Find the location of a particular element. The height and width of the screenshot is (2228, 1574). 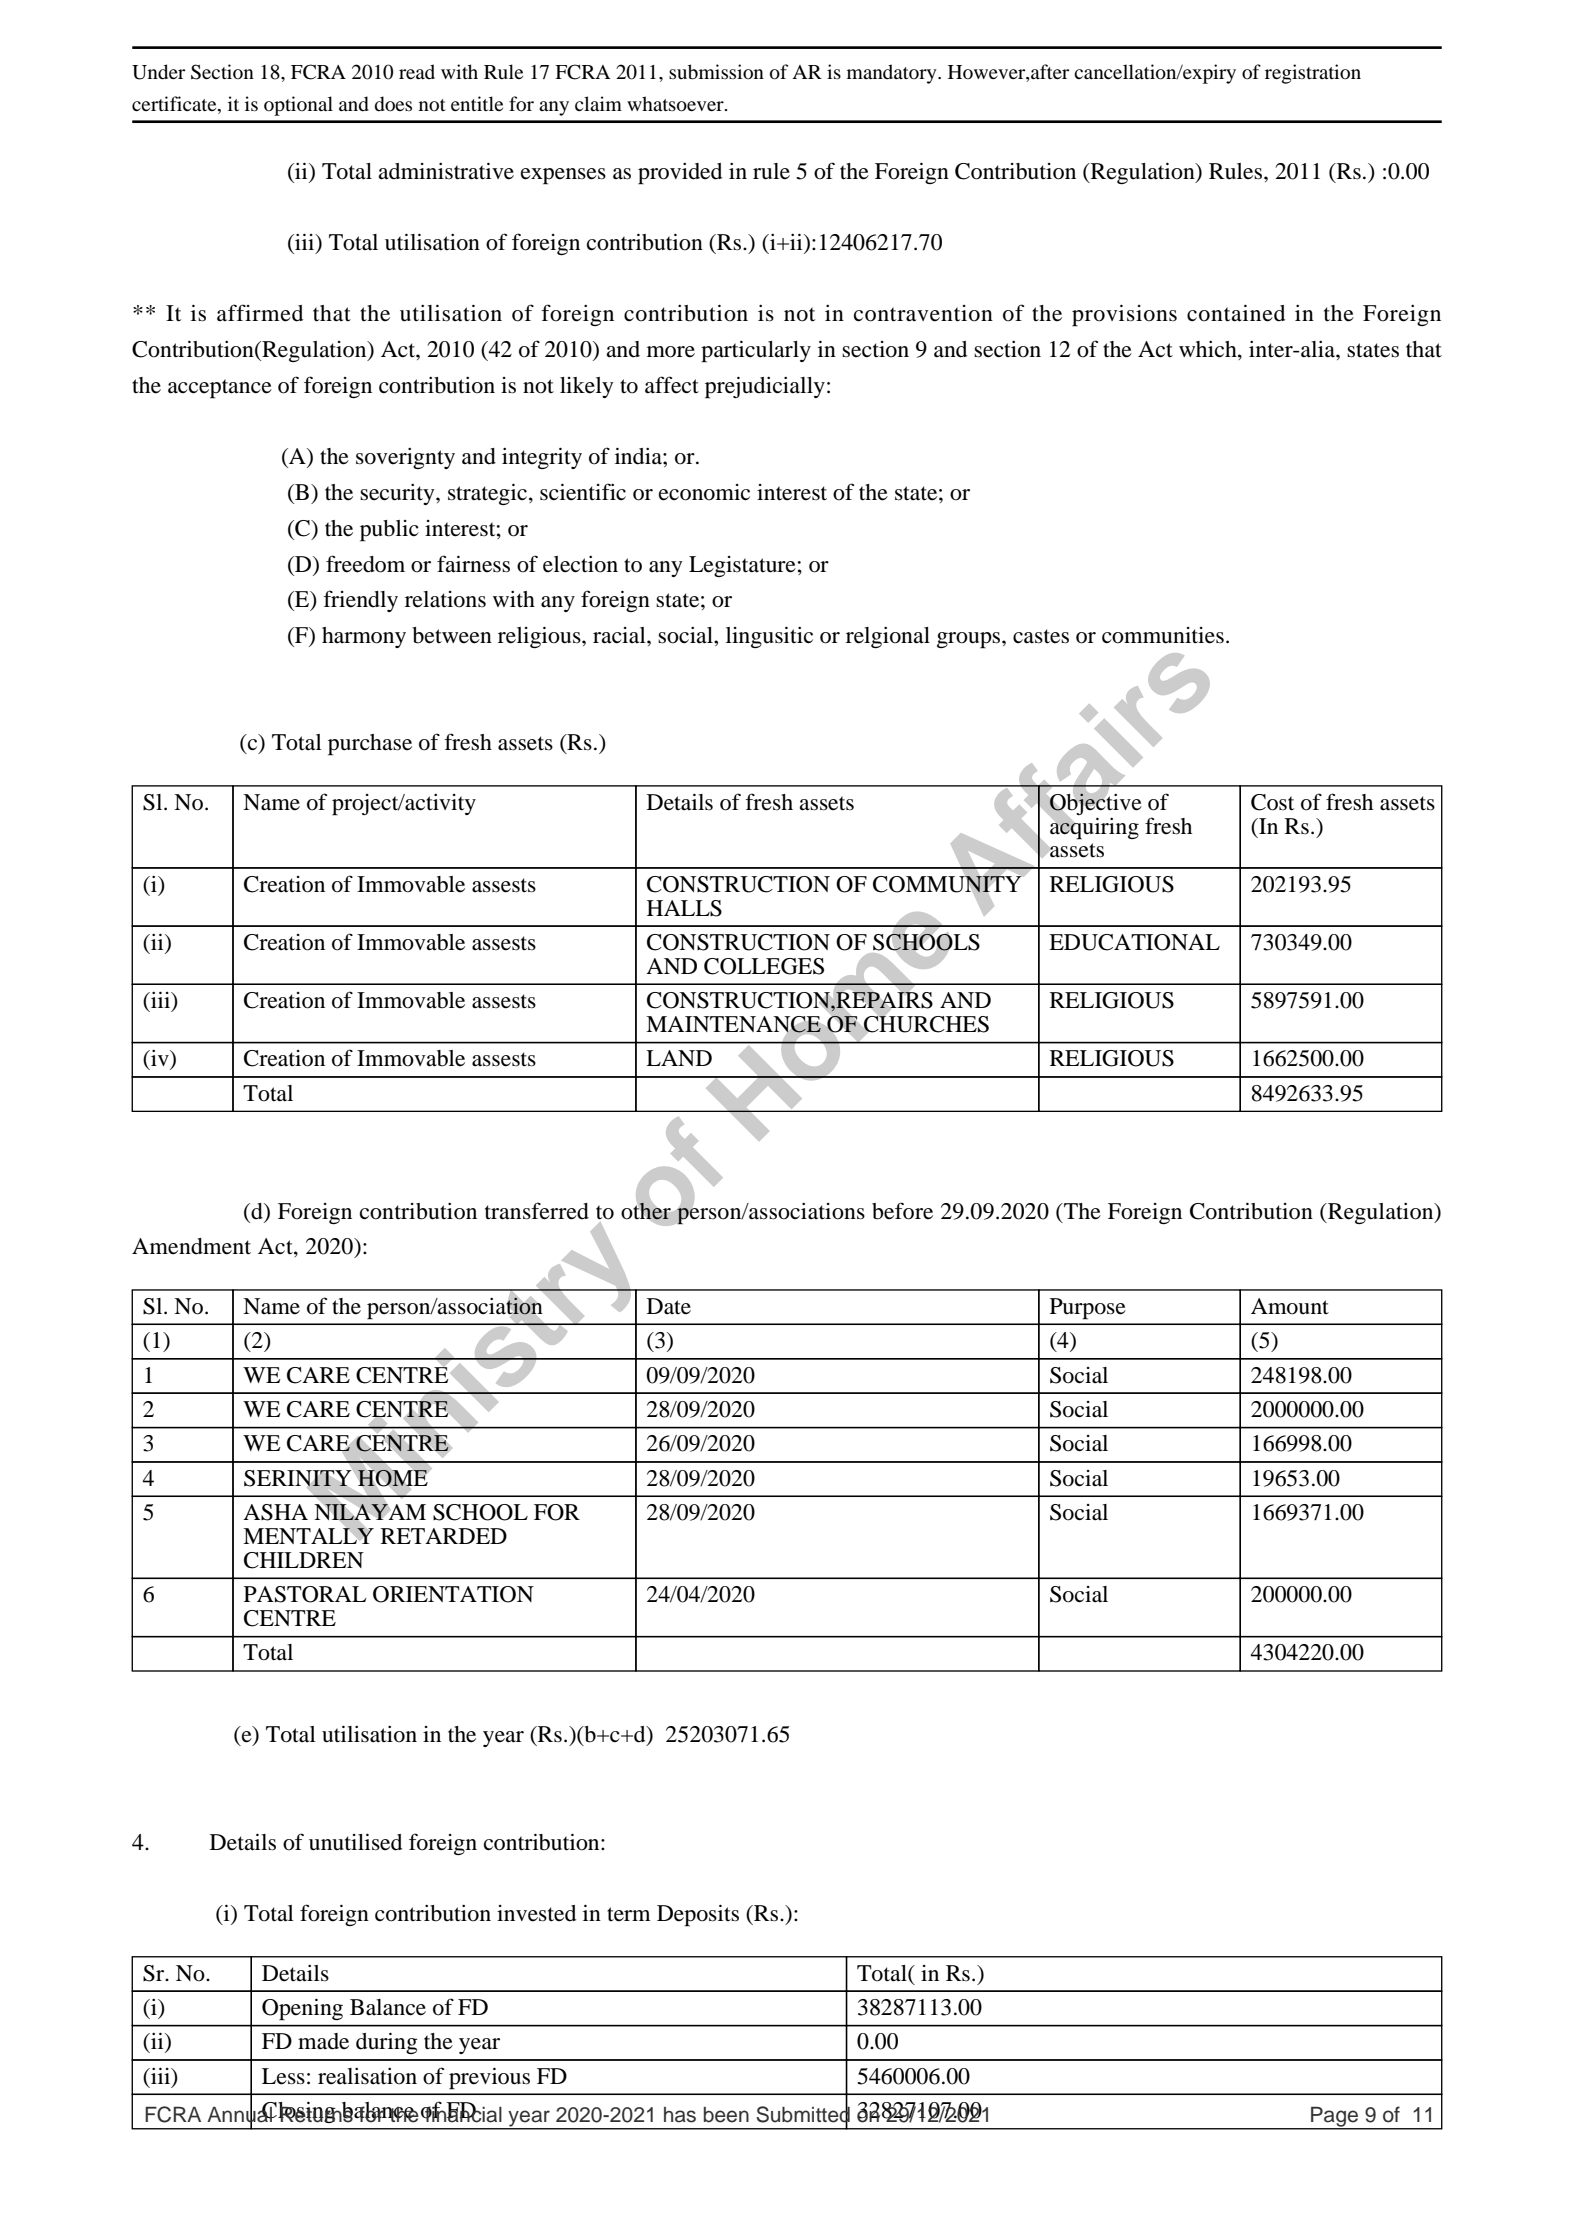

optional is located at coordinates (298, 106).
